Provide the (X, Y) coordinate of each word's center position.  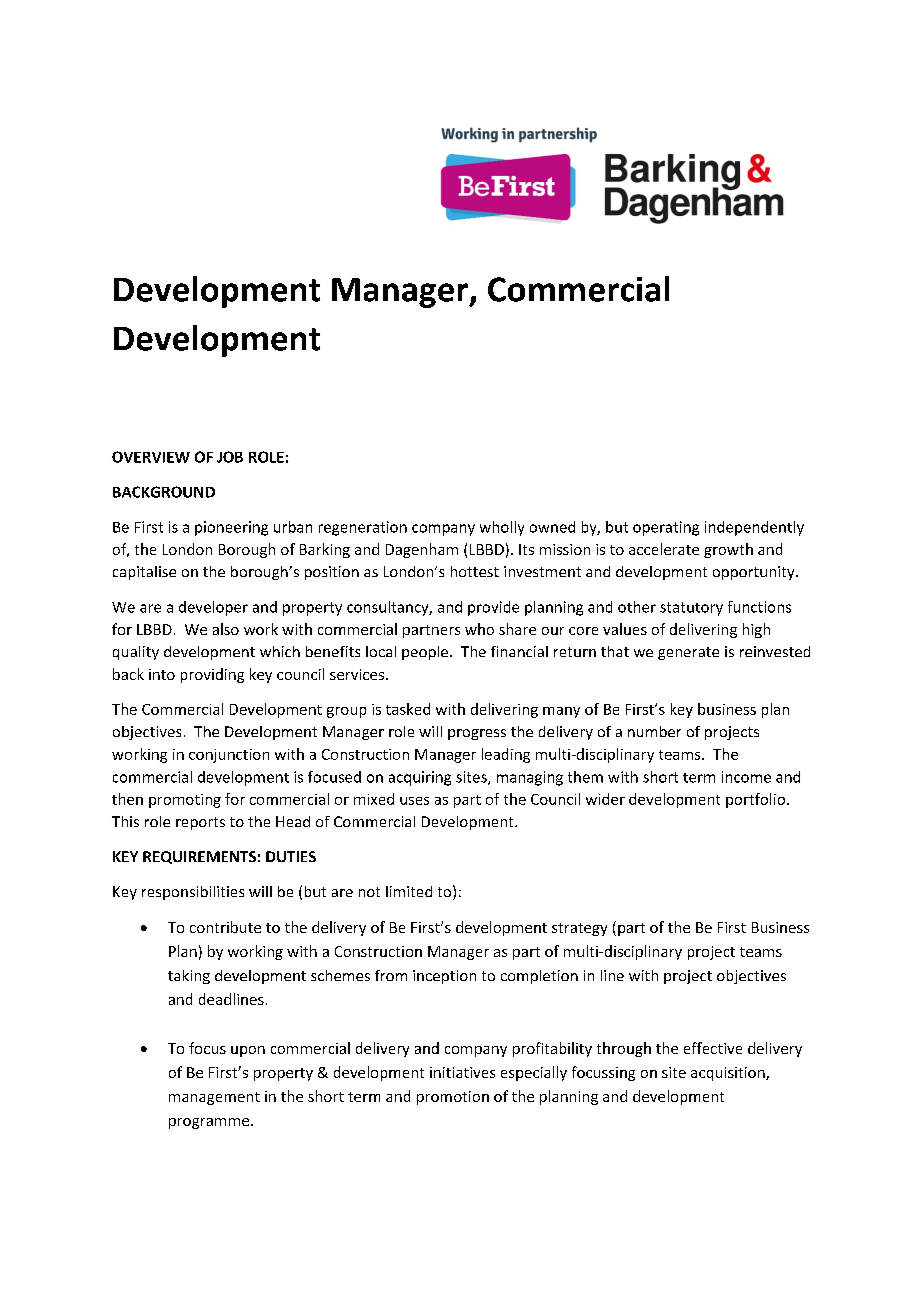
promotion (453, 1098)
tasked (408, 709)
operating (666, 528)
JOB (230, 457)
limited (409, 891)
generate (688, 653)
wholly (502, 528)
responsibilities (193, 893)
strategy (579, 929)
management (214, 1098)
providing (212, 675)
